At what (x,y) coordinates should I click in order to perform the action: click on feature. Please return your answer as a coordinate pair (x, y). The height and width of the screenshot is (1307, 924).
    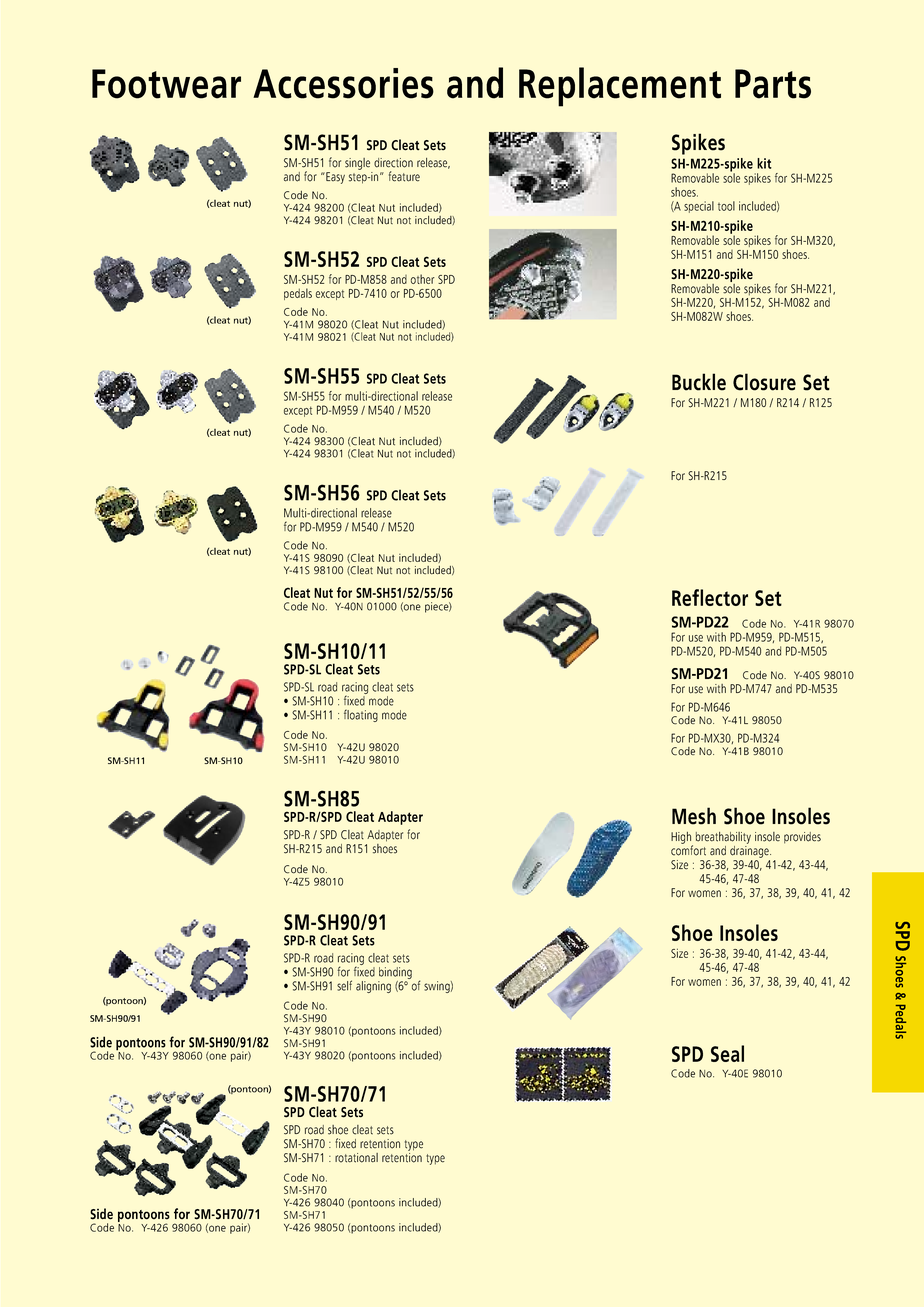
    Looking at the image, I should click on (404, 176).
